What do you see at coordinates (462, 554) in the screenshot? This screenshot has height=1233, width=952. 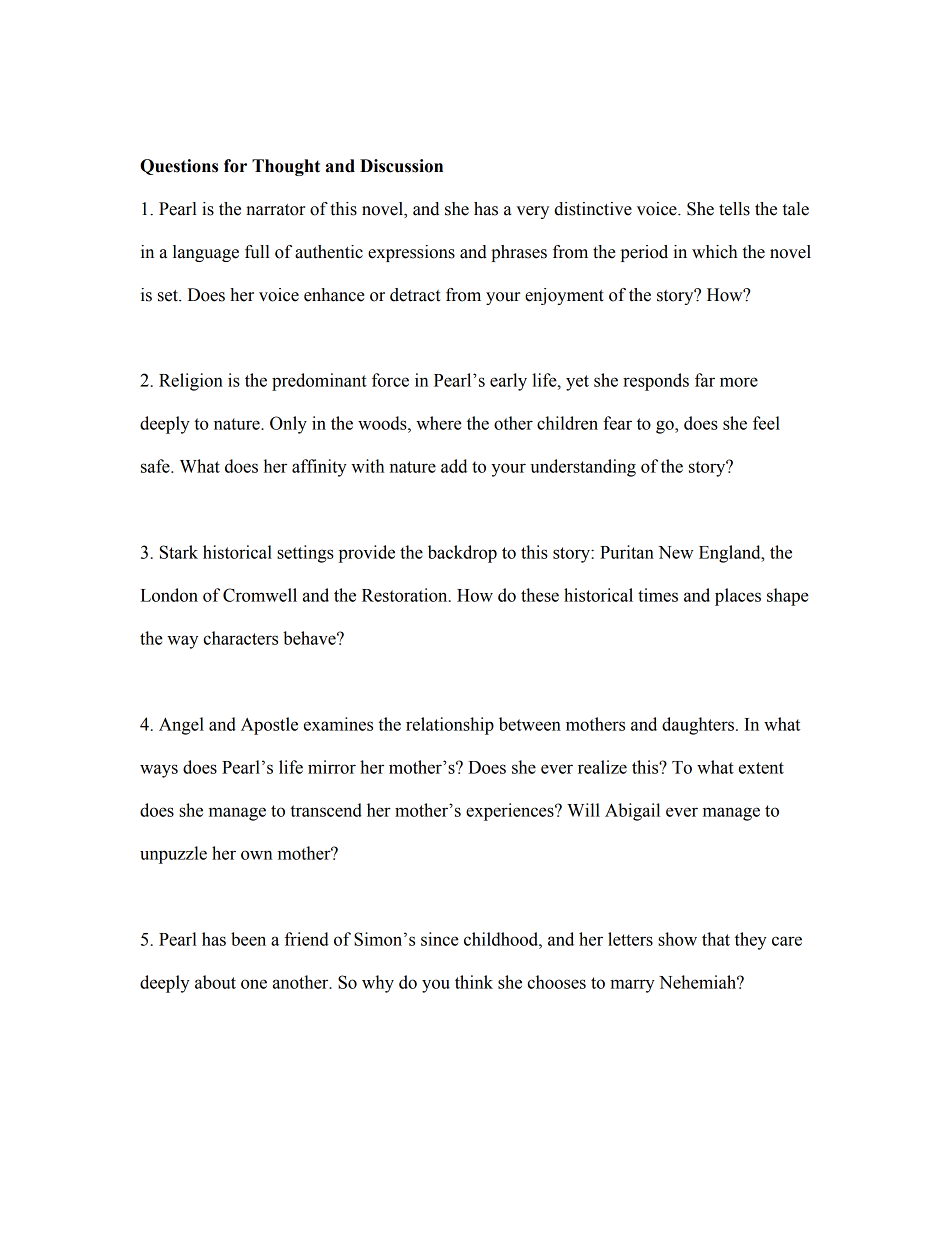 I see `backdrop` at bounding box center [462, 554].
